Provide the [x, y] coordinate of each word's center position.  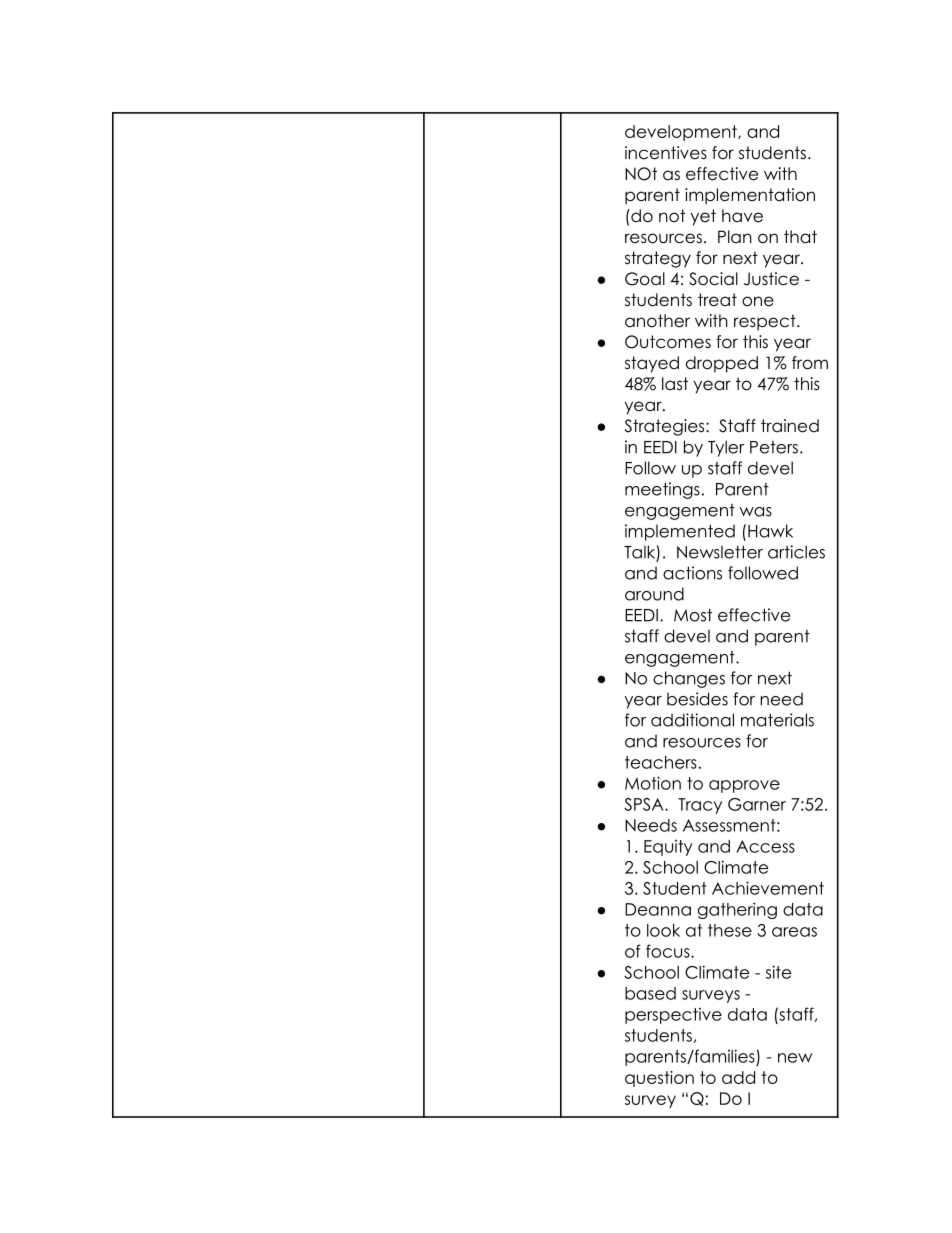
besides [697, 699]
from [810, 363]
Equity [668, 848]
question [659, 1079]
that [800, 237]
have [742, 216]
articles [796, 552]
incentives [666, 153]
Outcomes [668, 342]
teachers [661, 762]
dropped [722, 364]
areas [794, 932]
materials [777, 720]
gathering [737, 910]
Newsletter [720, 552]
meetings [662, 490]
